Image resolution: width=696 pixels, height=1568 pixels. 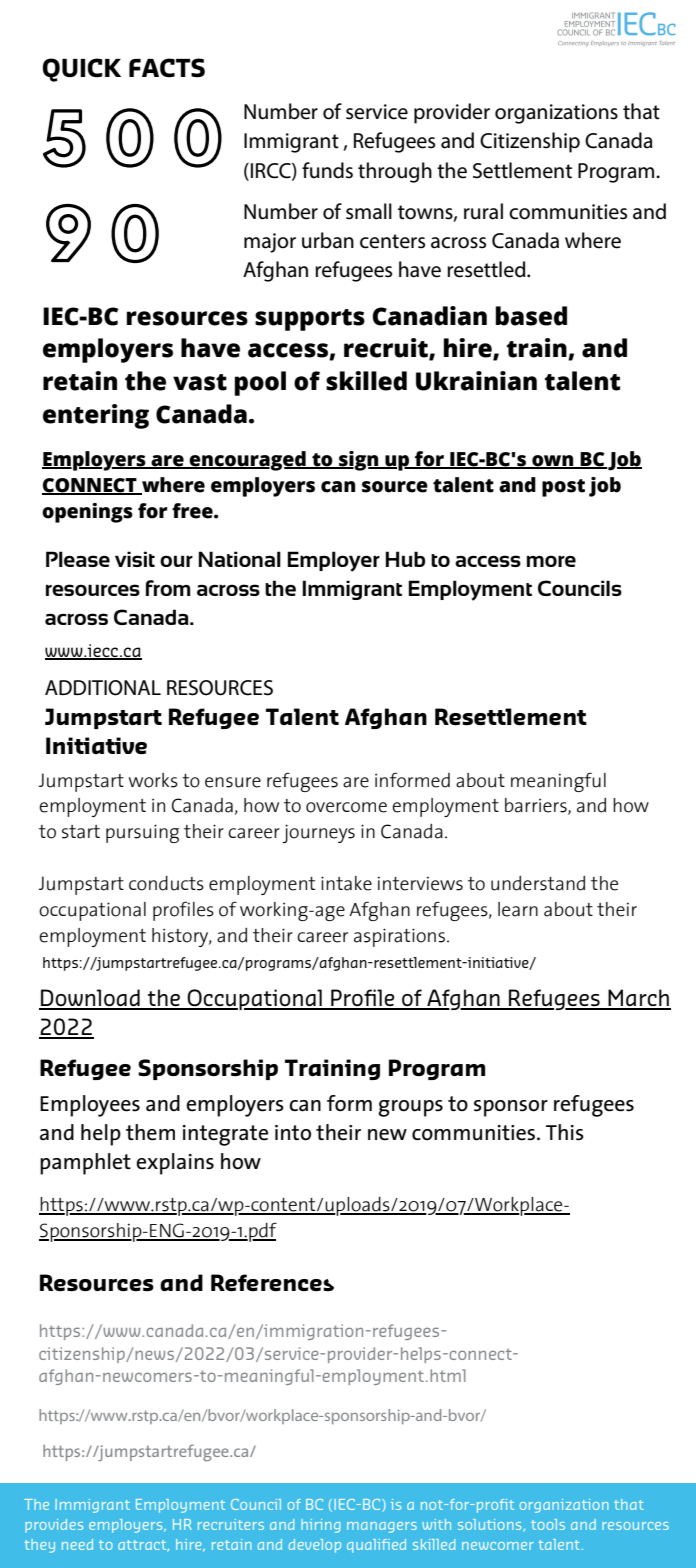 I want to click on rural, so click(x=483, y=211).
